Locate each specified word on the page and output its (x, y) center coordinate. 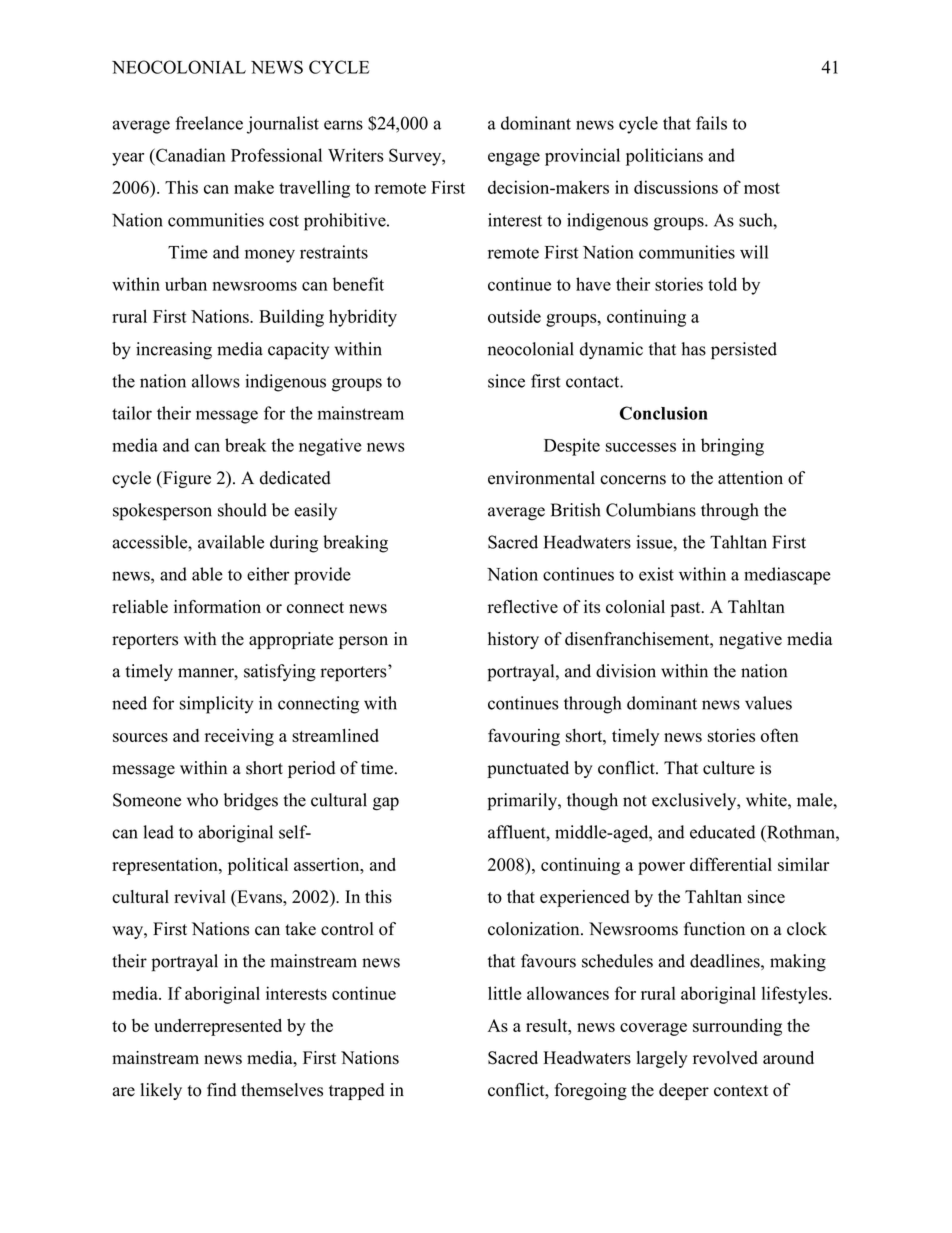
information (217, 607)
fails (711, 123)
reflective (523, 606)
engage (514, 159)
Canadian (190, 155)
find (221, 1090)
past (686, 609)
